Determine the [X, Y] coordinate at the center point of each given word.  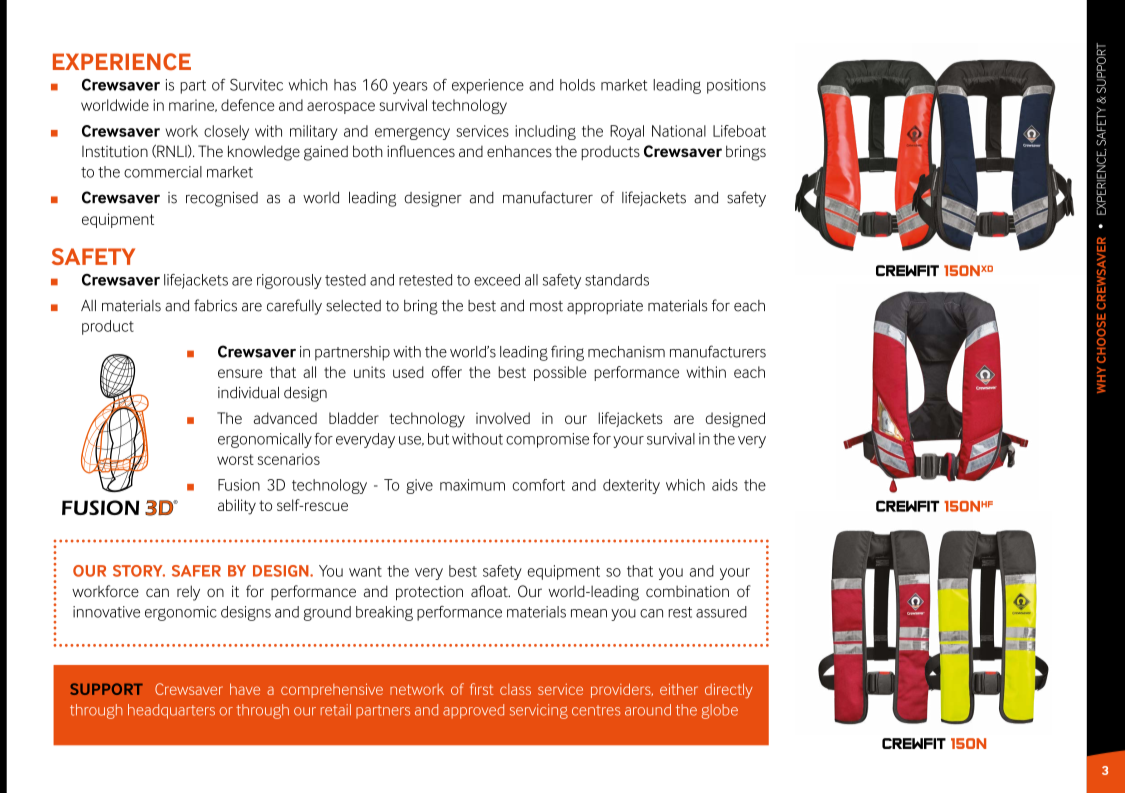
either [679, 689]
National [679, 131]
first [481, 689]
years [410, 88]
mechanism [626, 352]
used [408, 372]
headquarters [171, 711]
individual [248, 392]
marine [193, 105]
